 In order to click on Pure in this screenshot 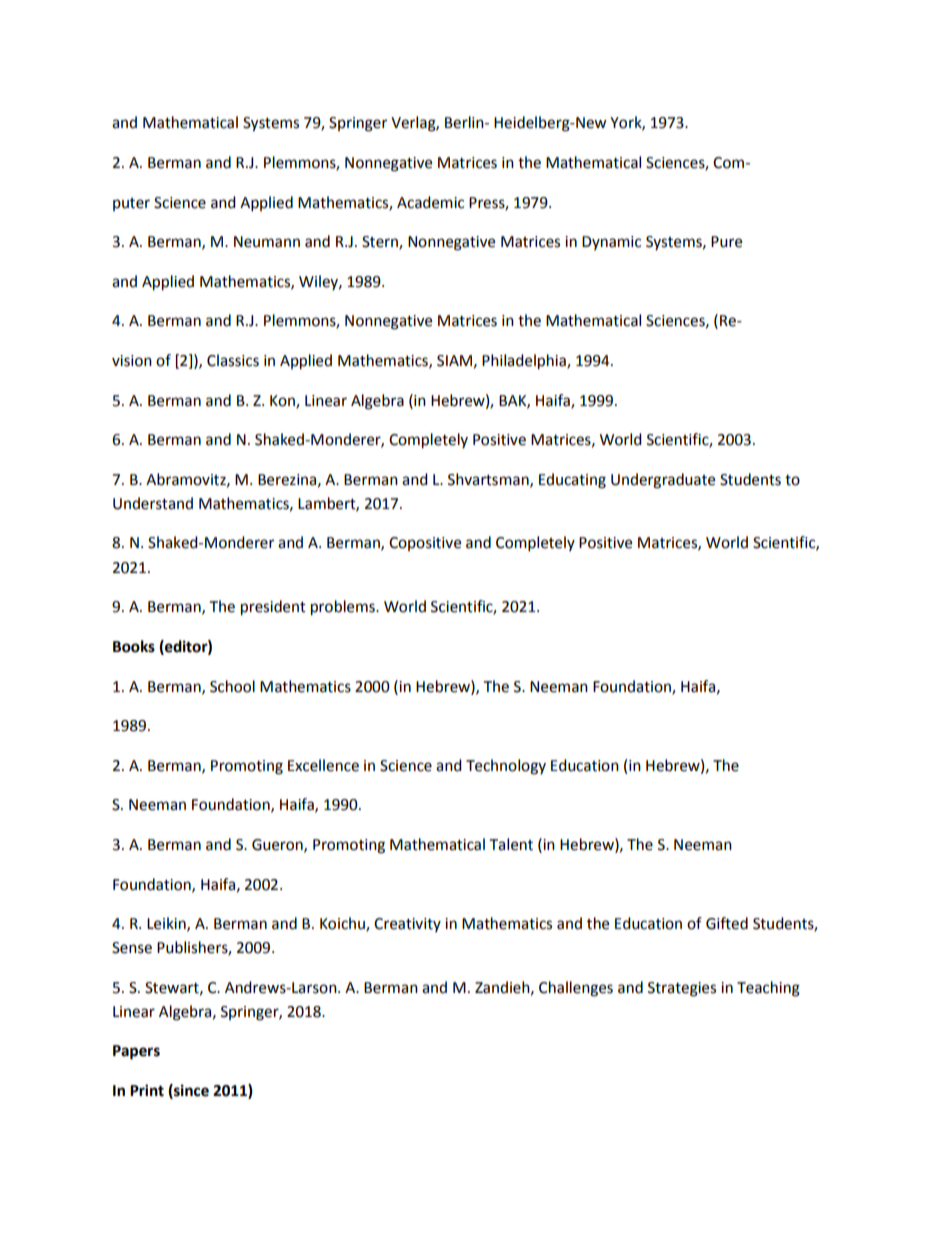, I will do `click(726, 242)`.
